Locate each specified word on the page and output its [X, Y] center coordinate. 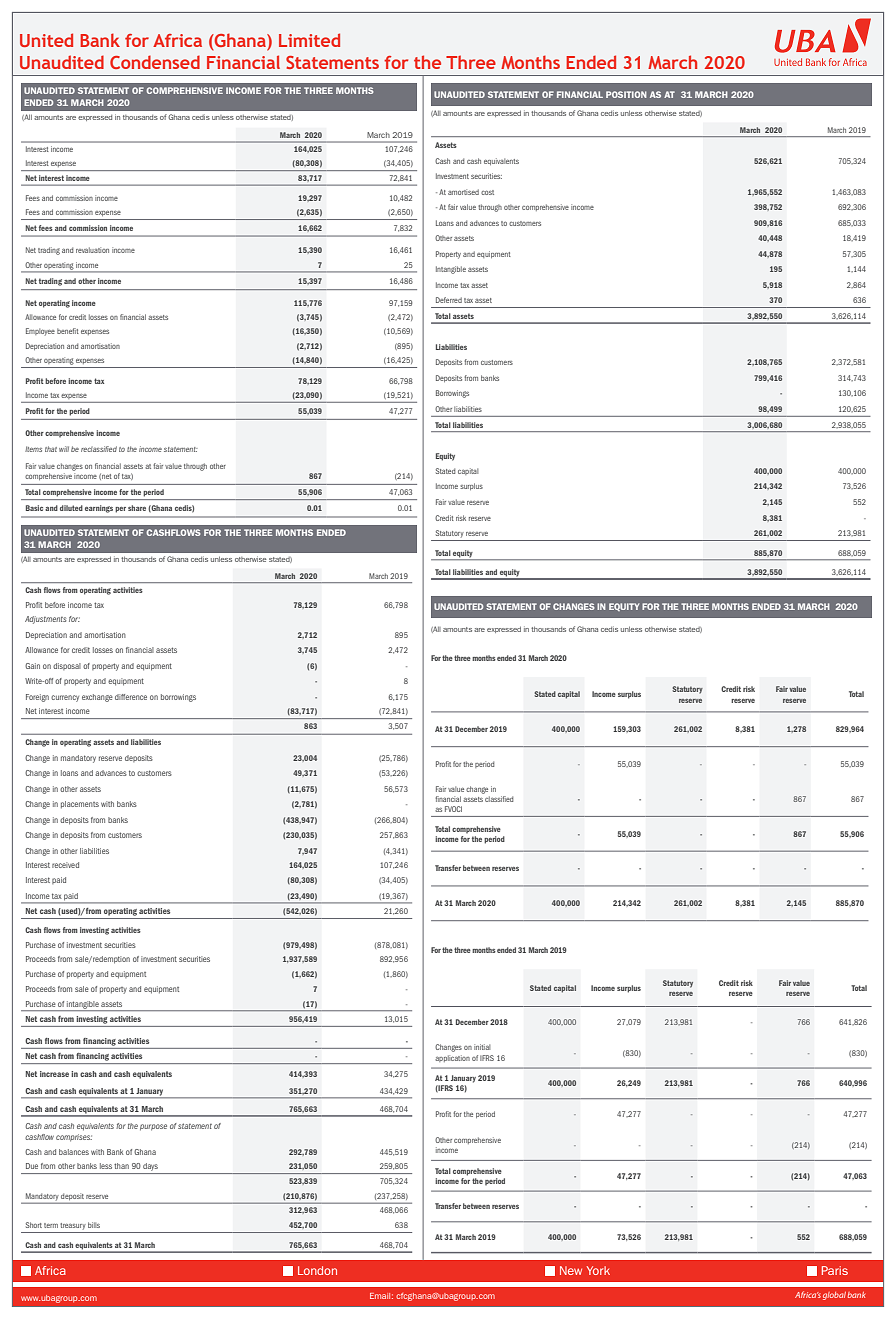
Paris [835, 1270]
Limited [309, 40]
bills [94, 1225]
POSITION [626, 94]
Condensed [155, 62]
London [317, 1270]
